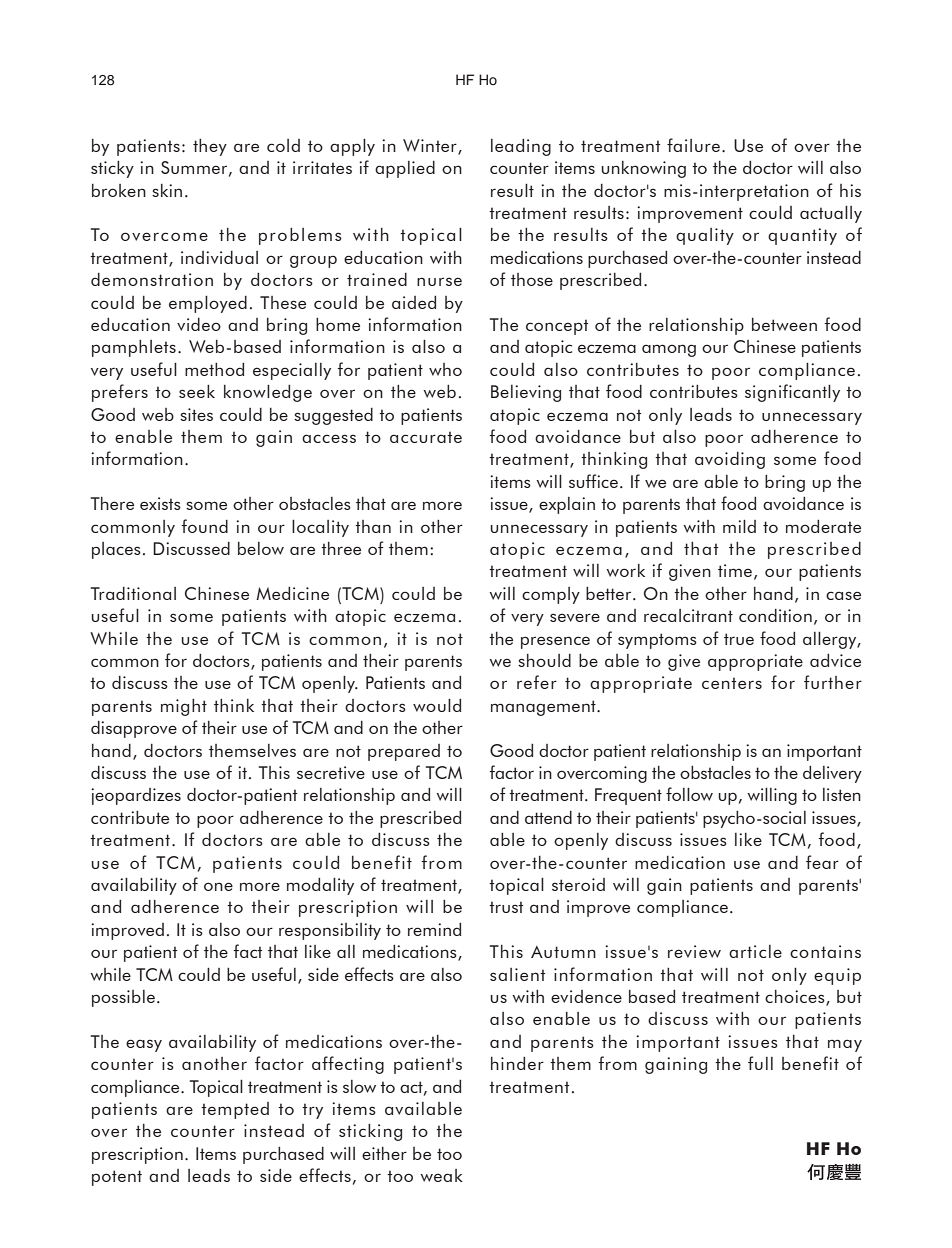  I want to click on true, so click(739, 639).
